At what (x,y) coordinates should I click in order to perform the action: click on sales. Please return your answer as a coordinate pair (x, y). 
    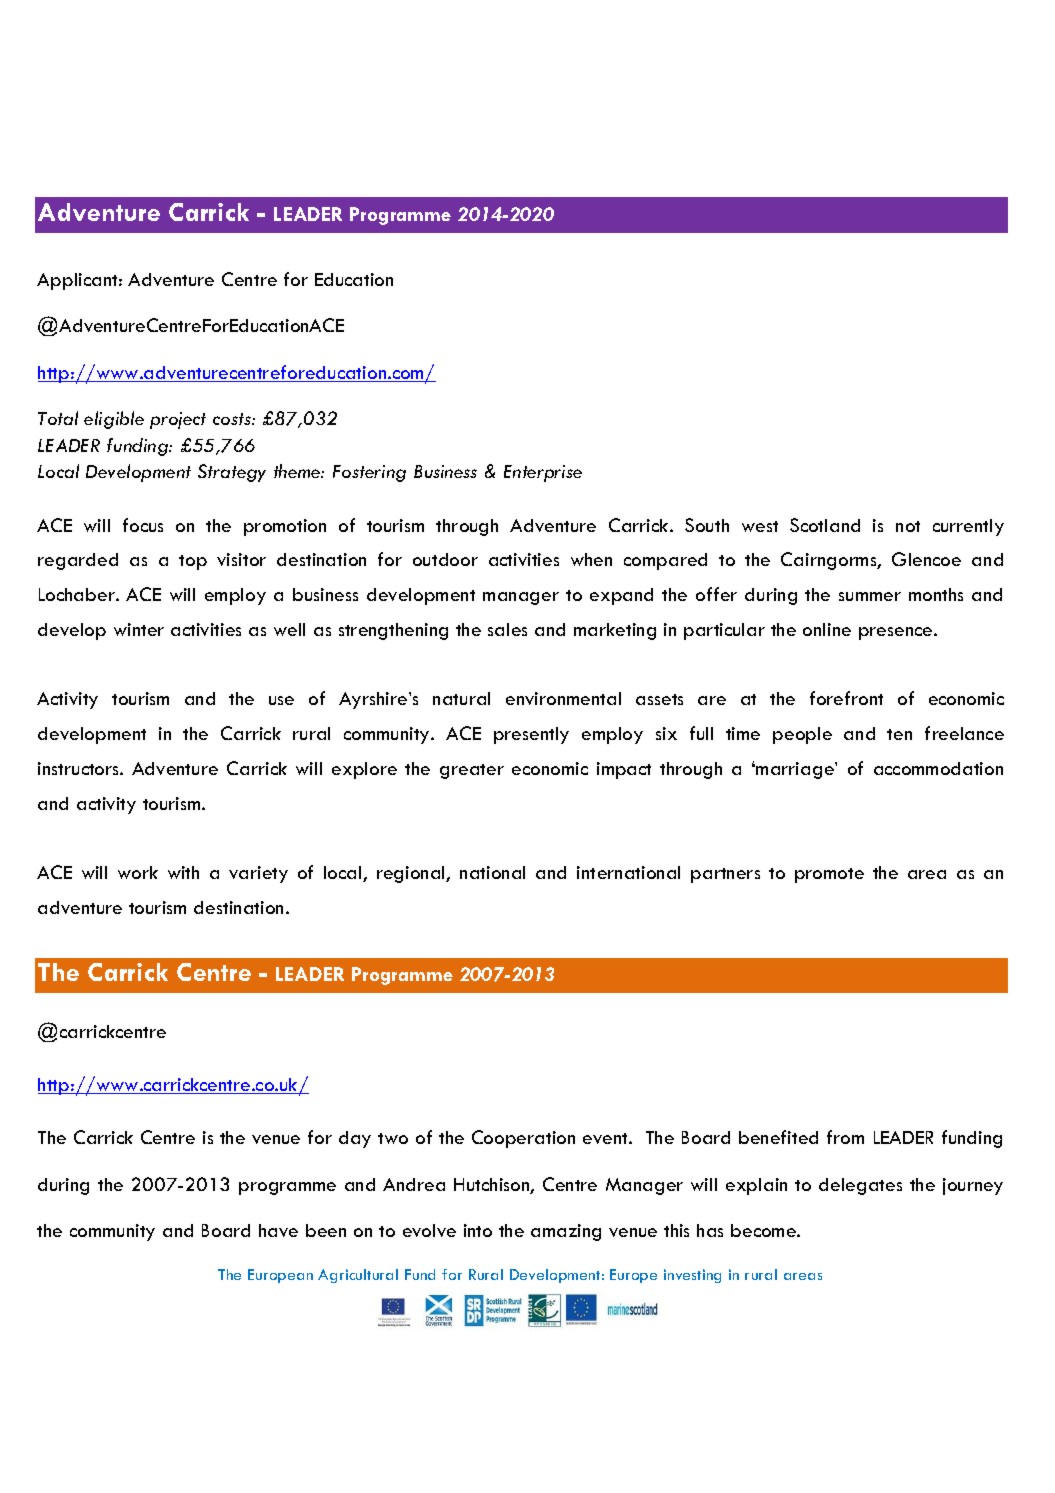
    Looking at the image, I should click on (507, 629).
